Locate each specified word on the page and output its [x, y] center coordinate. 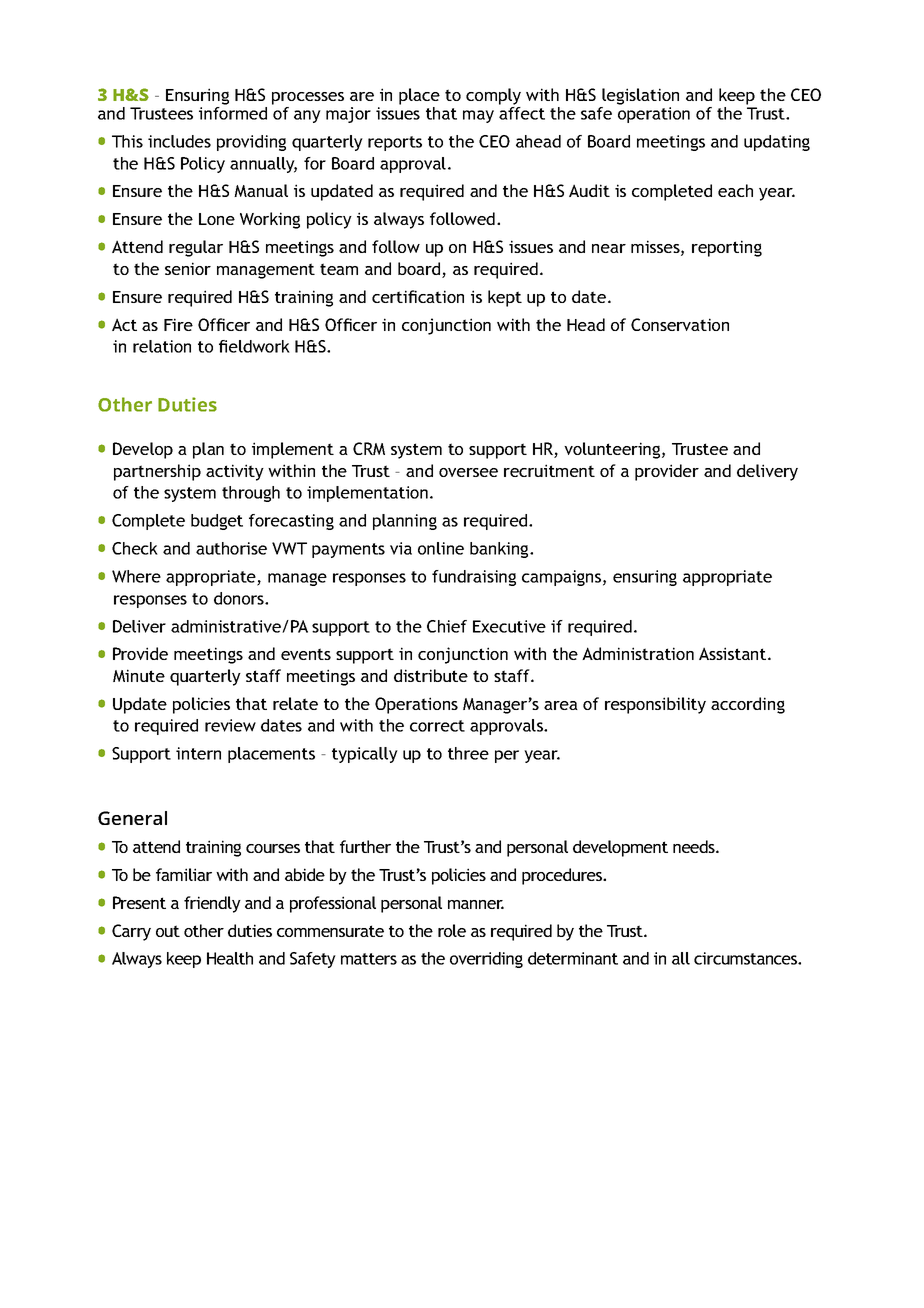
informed [233, 113]
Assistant [734, 653]
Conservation [680, 324]
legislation [640, 96]
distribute [431, 675]
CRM [369, 448]
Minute [139, 675]
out [168, 931]
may [478, 116]
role [452, 930]
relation [162, 346]
